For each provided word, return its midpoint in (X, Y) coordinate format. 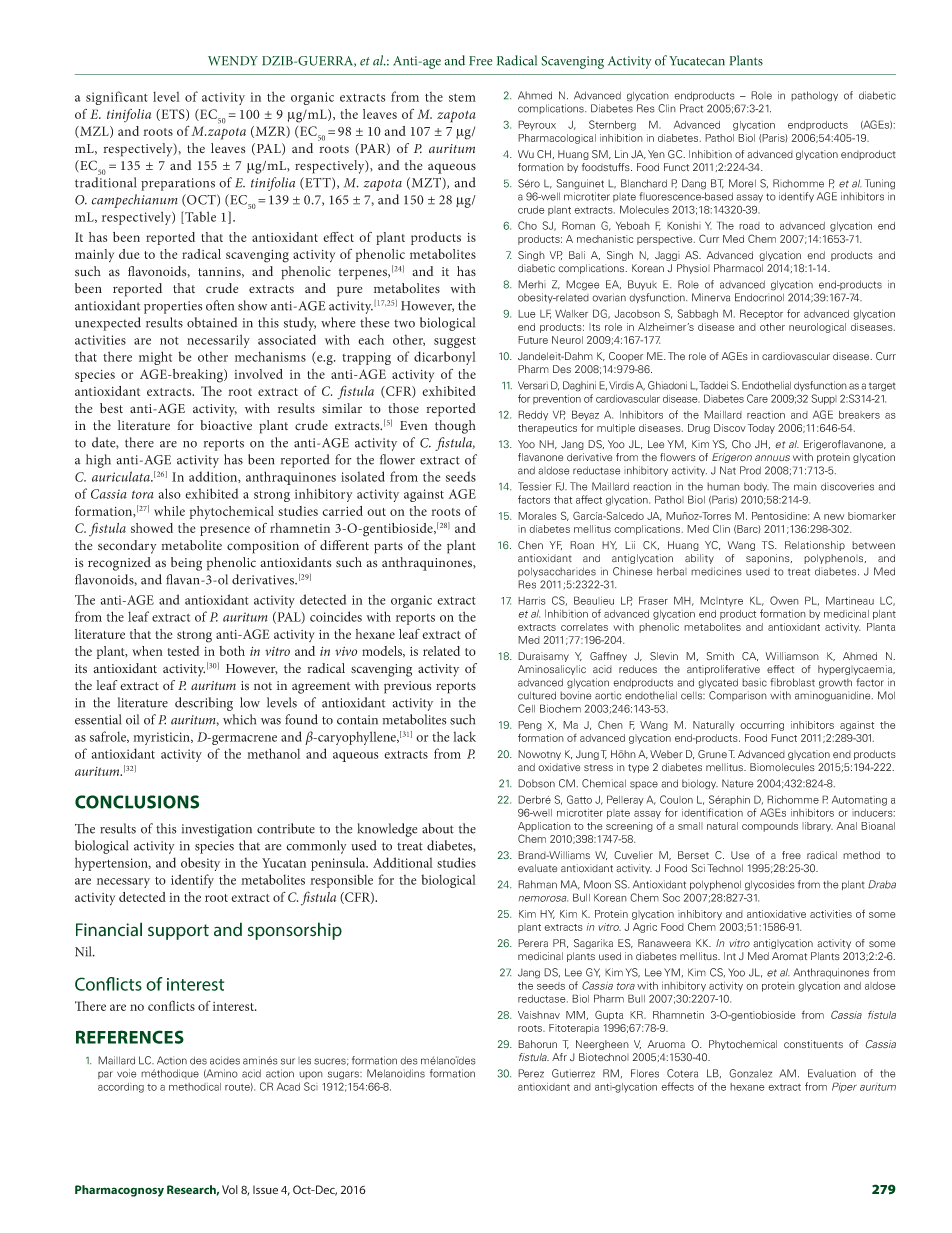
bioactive (226, 425)
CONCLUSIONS (137, 802)
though (455, 427)
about (438, 828)
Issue (265, 1189)
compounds (770, 827)
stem (462, 98)
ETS (173, 115)
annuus (772, 458)
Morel (742, 183)
